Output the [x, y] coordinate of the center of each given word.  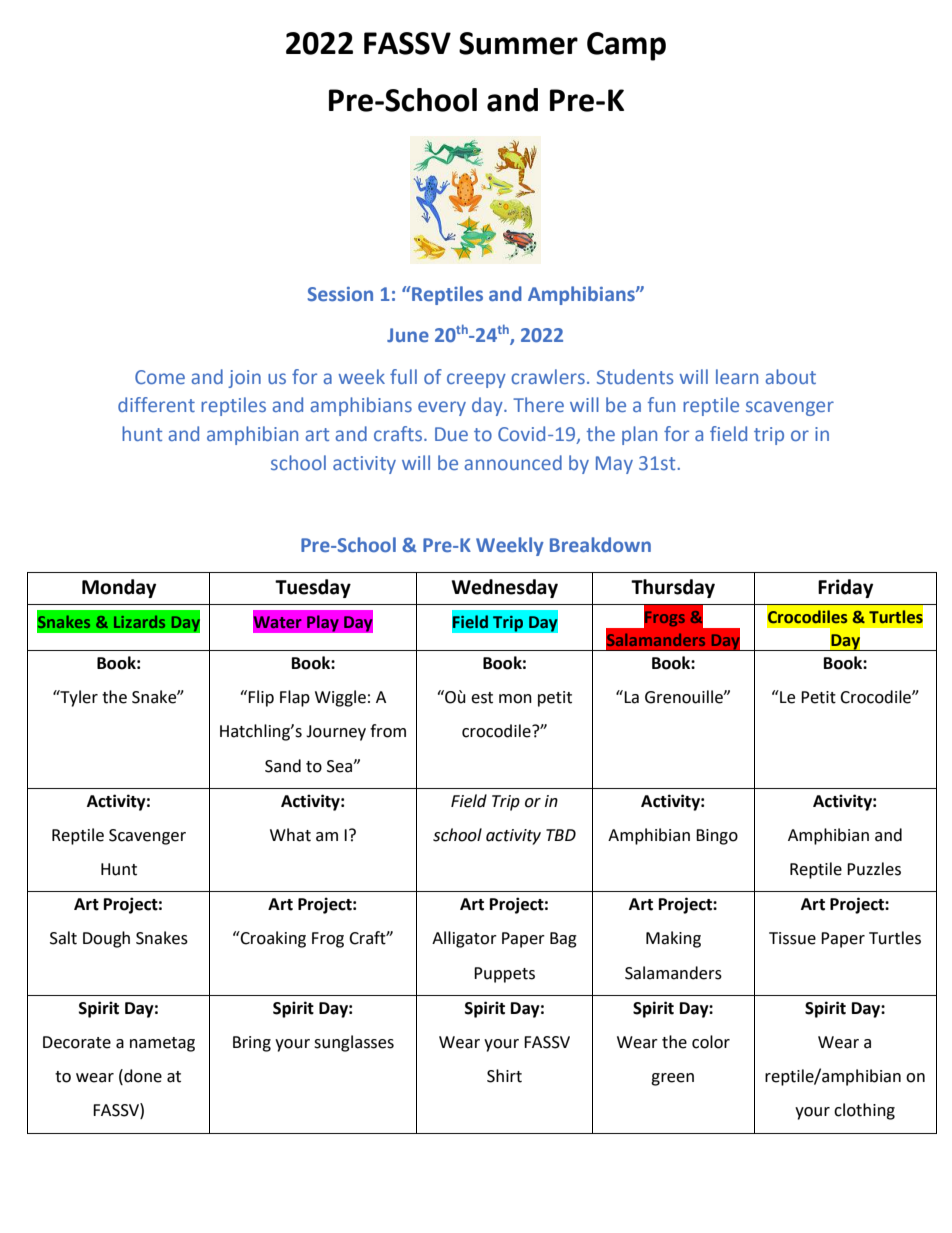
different [156, 404]
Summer [518, 43]
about [791, 376]
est [482, 698]
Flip [261, 698]
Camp [626, 46]
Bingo [717, 837]
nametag [162, 1044]
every [442, 408]
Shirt [504, 1076]
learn [737, 376]
